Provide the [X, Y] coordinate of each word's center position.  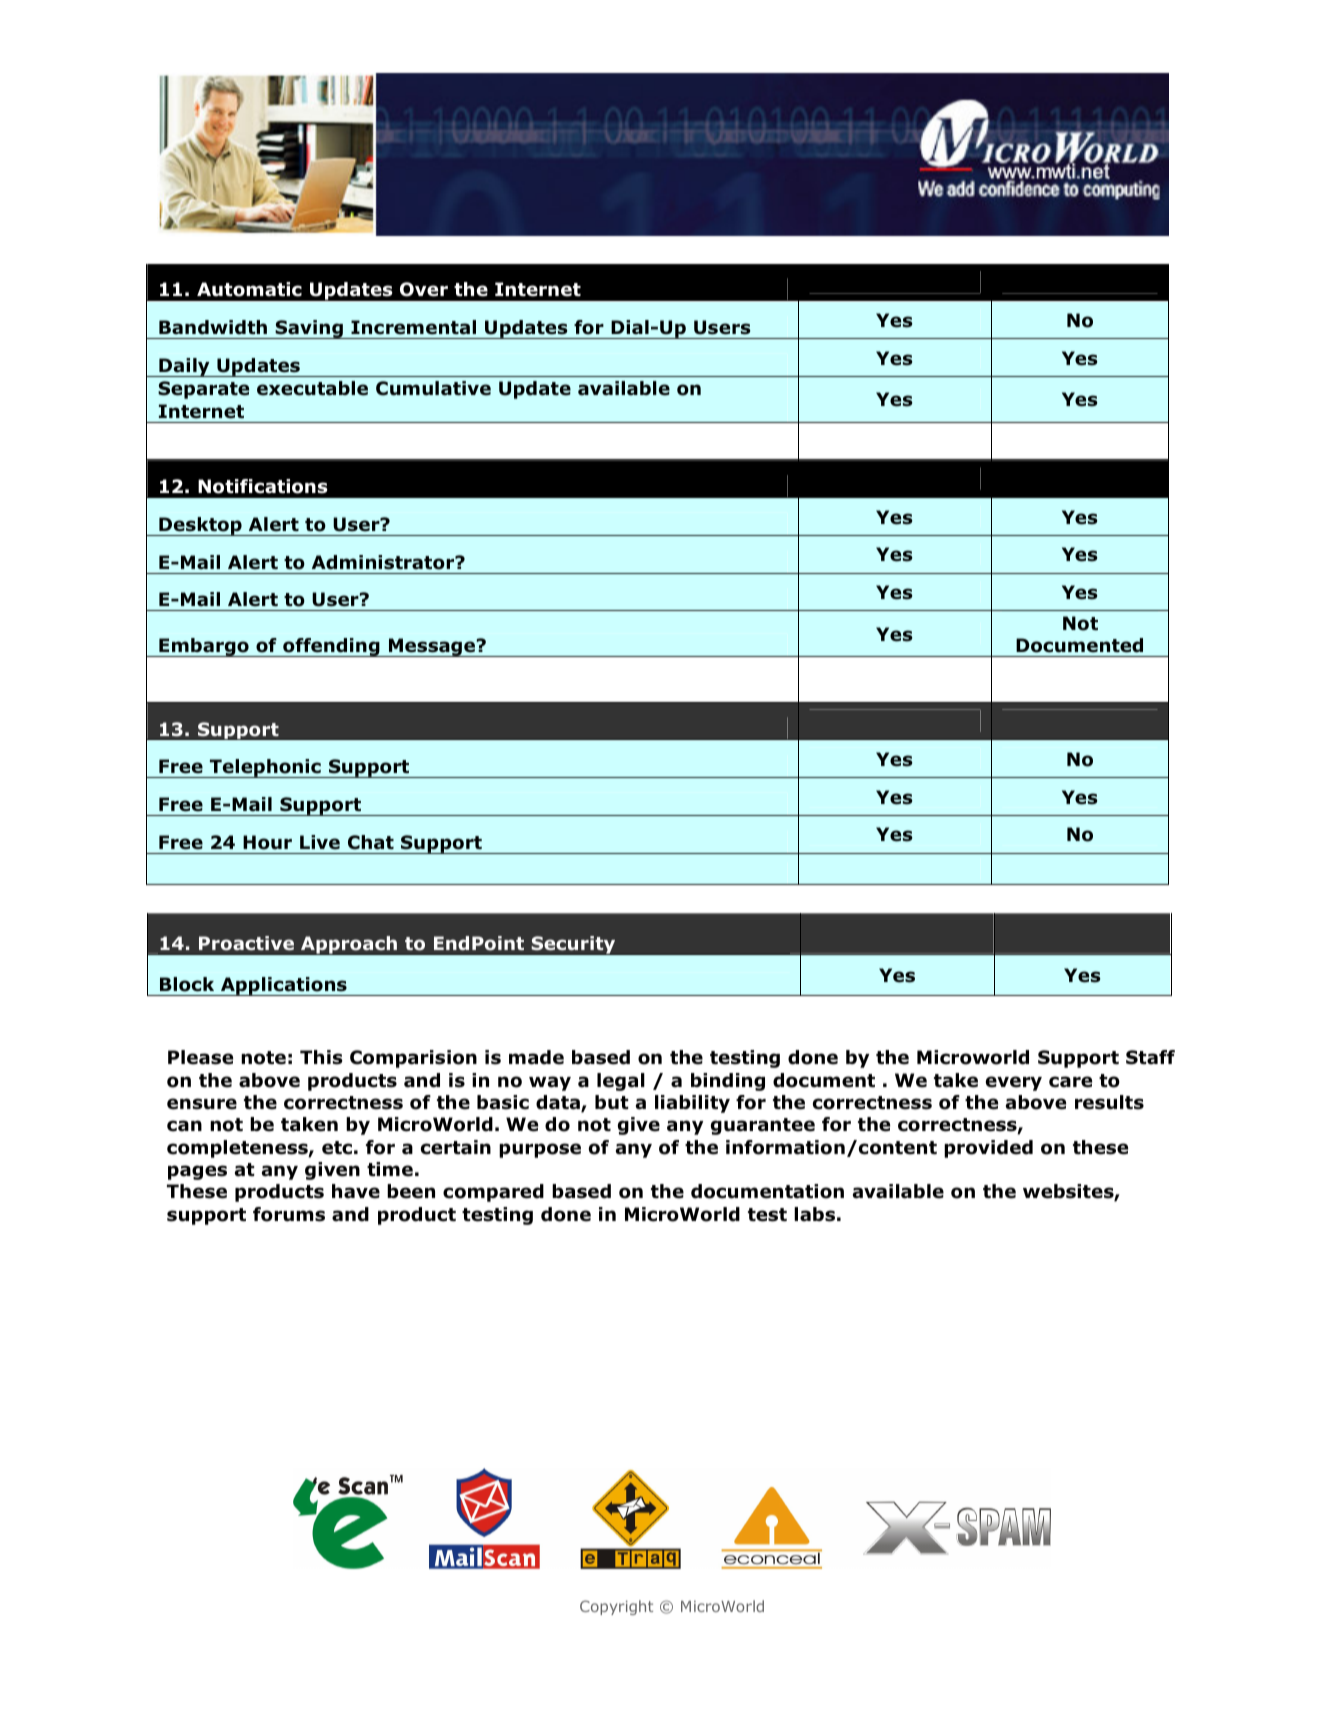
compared [493, 1193]
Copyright [616, 1607]
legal [621, 1082]
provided [988, 1149]
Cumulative [433, 388]
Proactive [246, 943]
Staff [1150, 1057]
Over [424, 289]
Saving [309, 329]
